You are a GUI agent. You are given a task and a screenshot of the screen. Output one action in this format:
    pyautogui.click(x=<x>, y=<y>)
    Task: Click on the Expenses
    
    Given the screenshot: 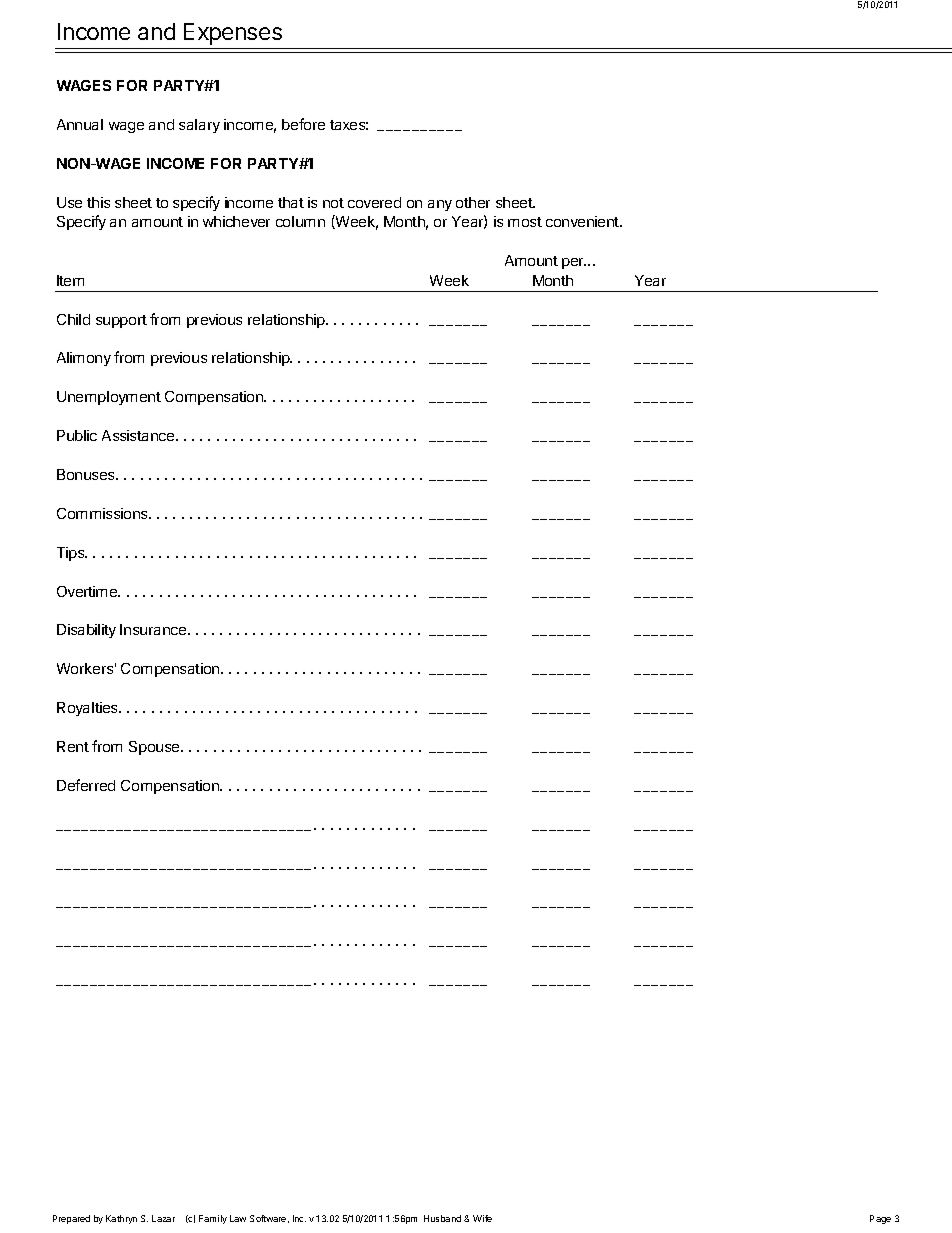 What is the action you would take?
    pyautogui.click(x=233, y=34)
